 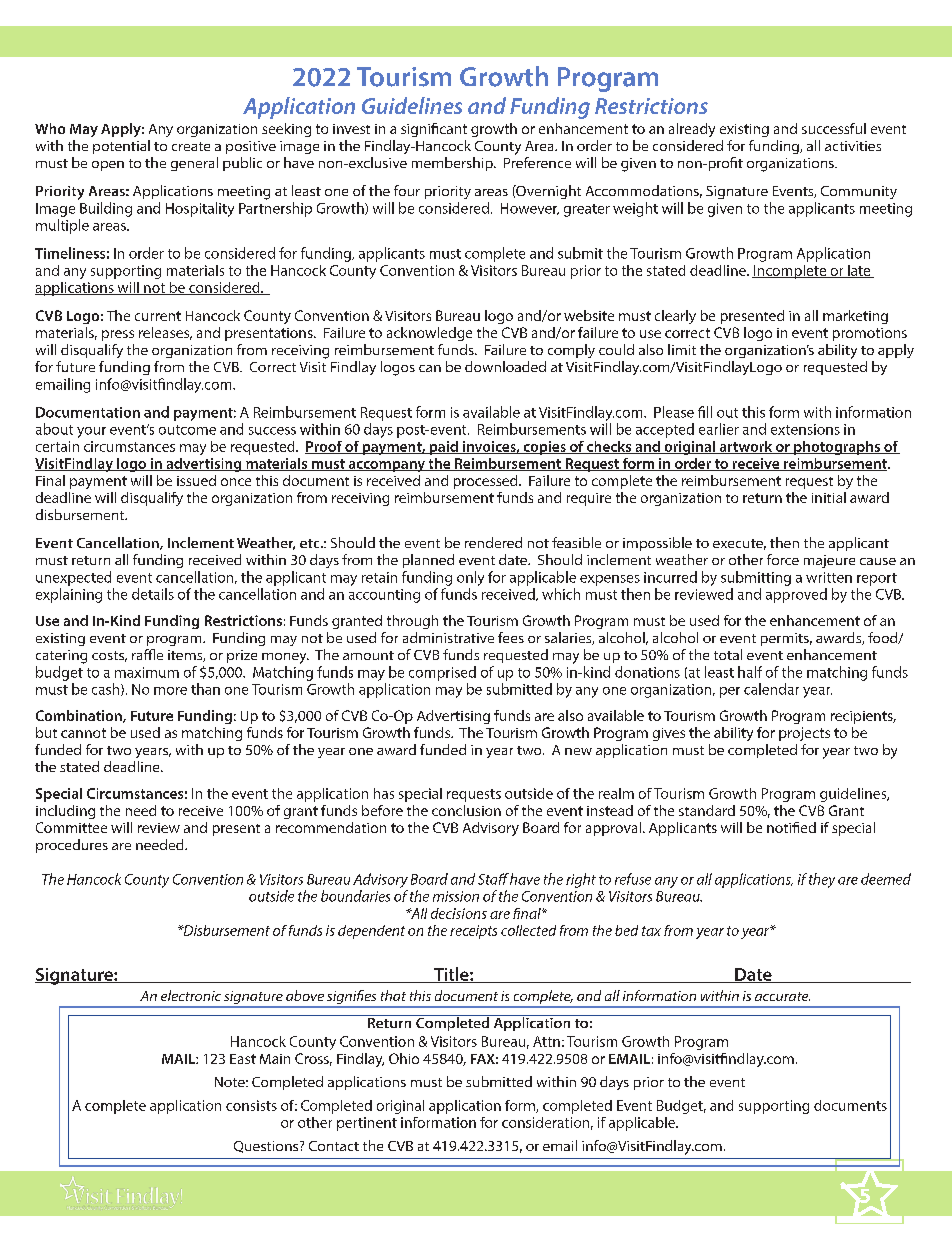 I want to click on raffle, so click(x=147, y=654).
